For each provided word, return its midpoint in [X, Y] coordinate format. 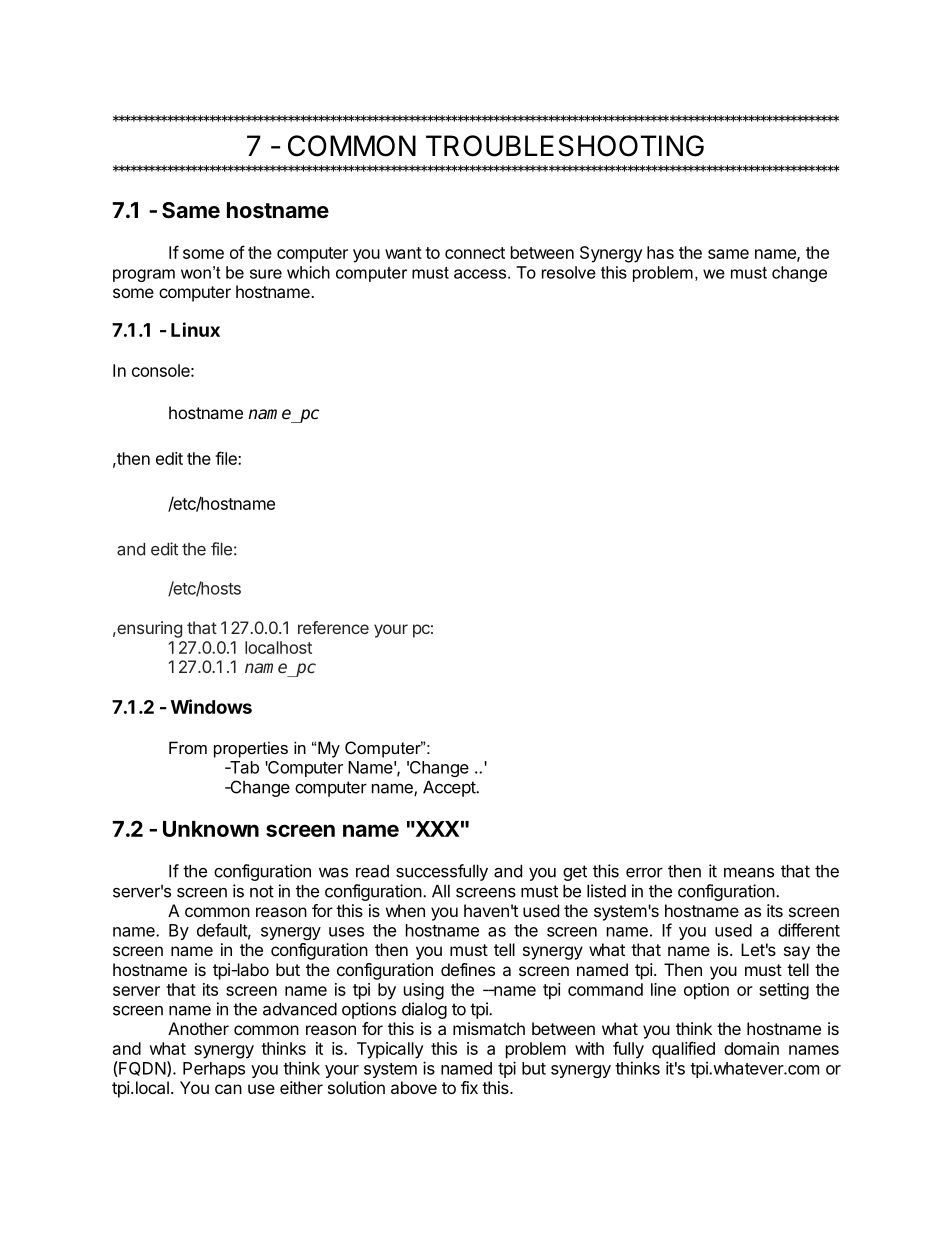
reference [333, 627]
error [644, 872]
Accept [450, 788]
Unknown [211, 829]
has [660, 252]
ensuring [148, 629]
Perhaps [214, 1070]
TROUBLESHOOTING [565, 146]
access [480, 274]
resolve [569, 272]
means [749, 872]
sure [266, 274]
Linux [195, 329]
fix [469, 1087]
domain [751, 1048]
